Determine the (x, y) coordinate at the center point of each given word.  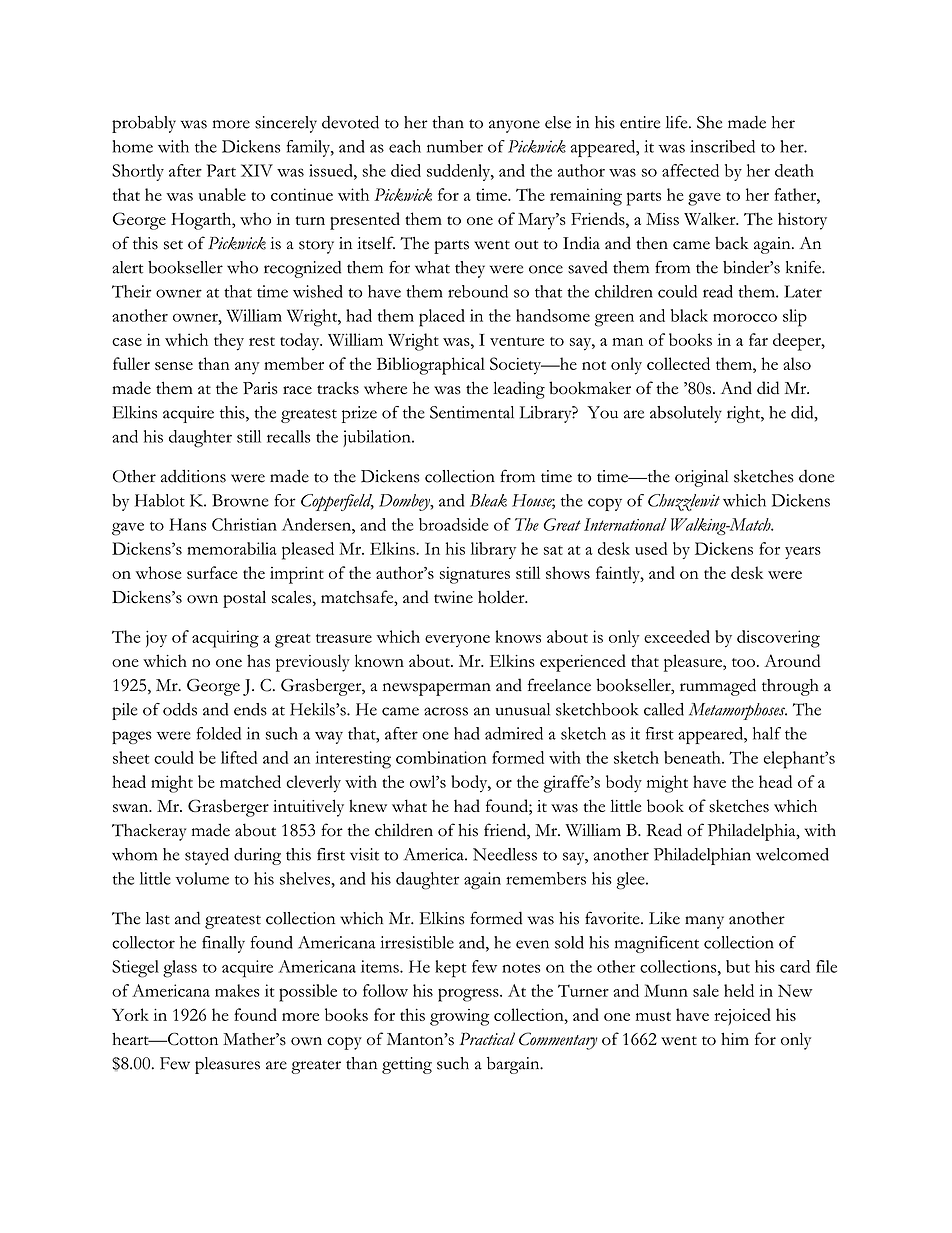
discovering (778, 639)
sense (174, 366)
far (758, 339)
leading (519, 390)
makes (237, 990)
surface (212, 572)
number (455, 146)
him (735, 1038)
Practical (487, 1038)
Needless (505, 854)
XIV (257, 170)
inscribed (722, 146)
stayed (207, 856)
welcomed (792, 854)
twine (453, 597)
